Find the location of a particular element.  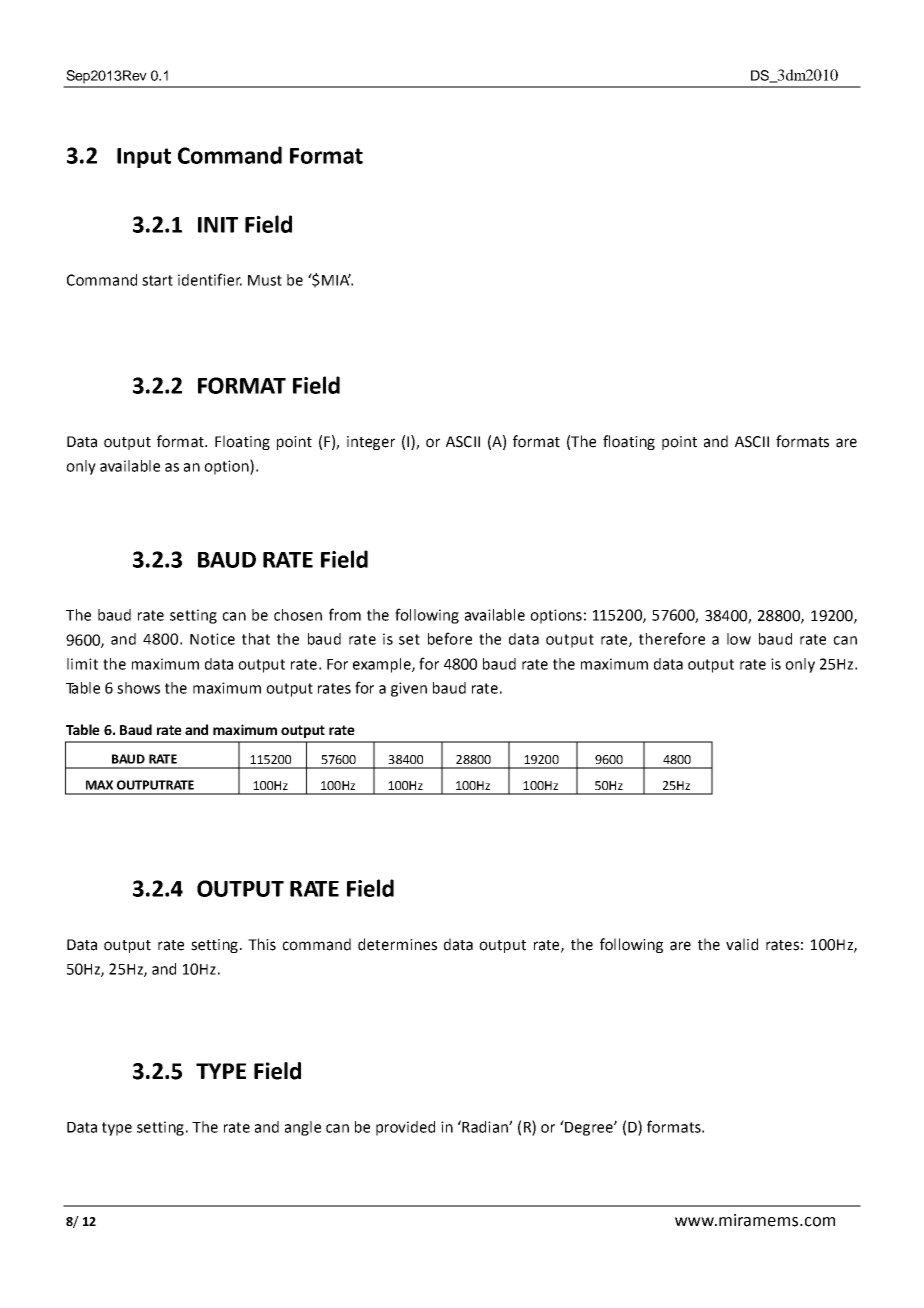

Notice is located at coordinates (212, 639).
